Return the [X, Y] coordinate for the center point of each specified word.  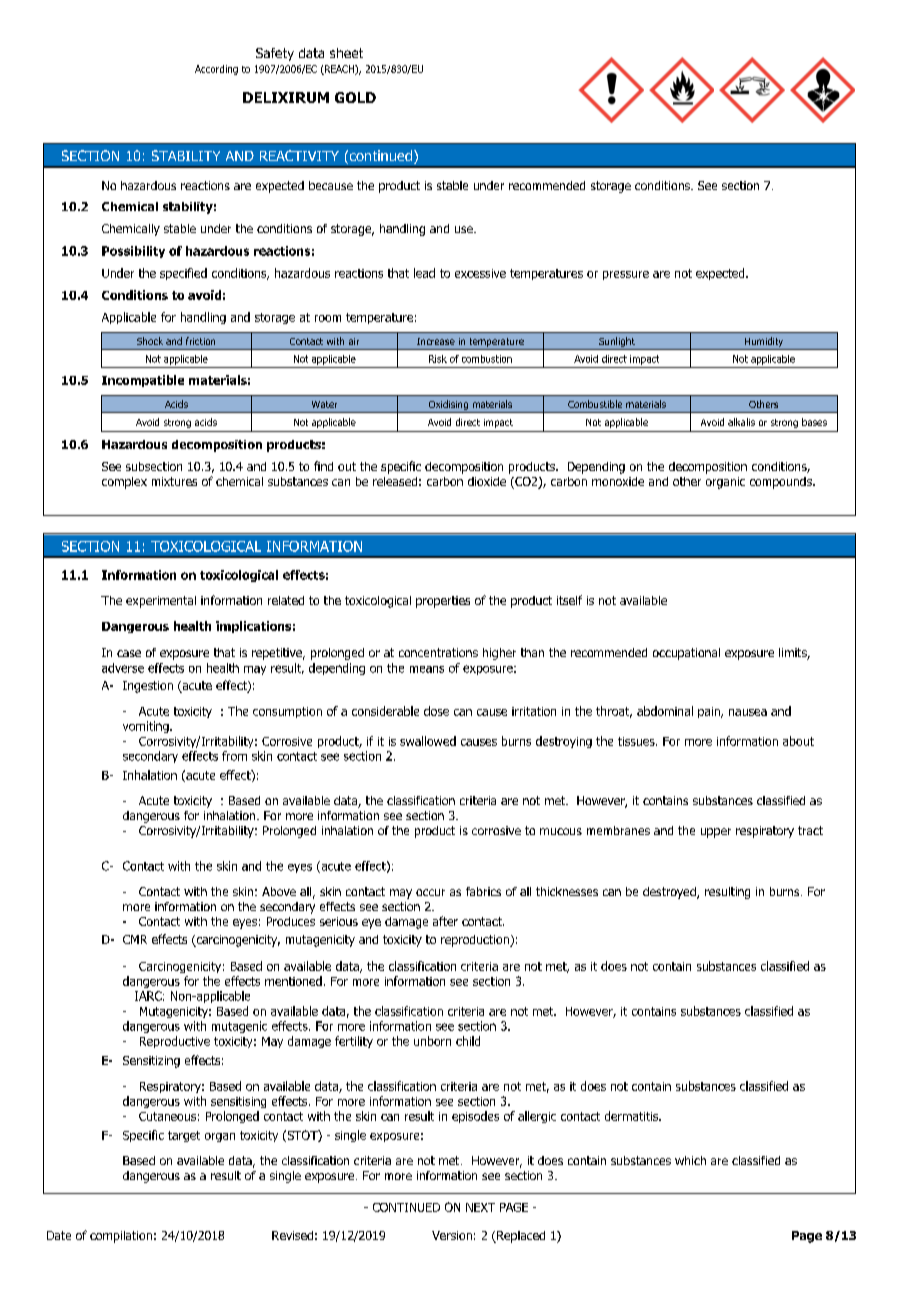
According [216, 70]
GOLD [355, 97]
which [690, 1160]
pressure [626, 275]
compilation [121, 1237]
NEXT [480, 1207]
